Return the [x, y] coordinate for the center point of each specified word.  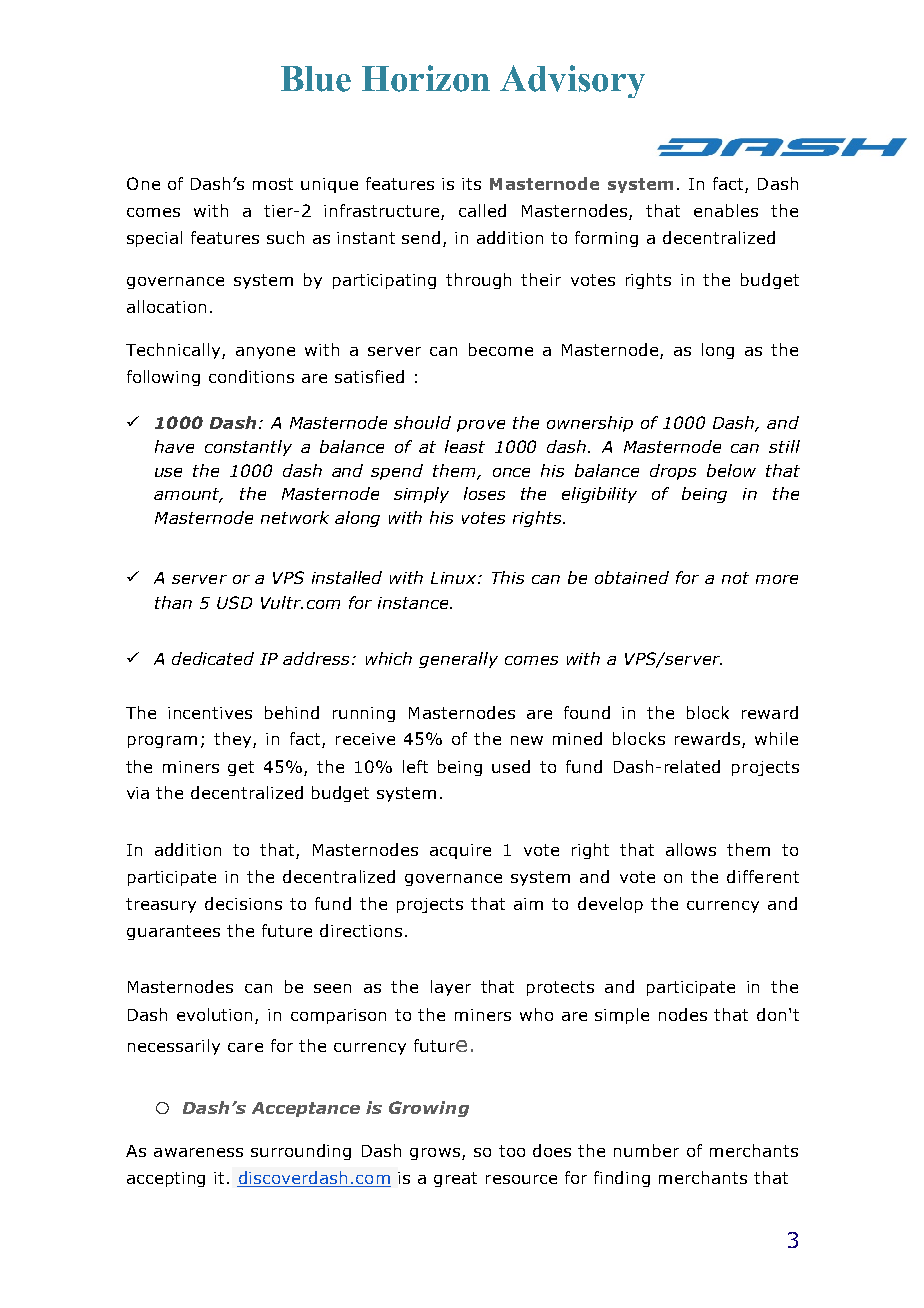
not [735, 578]
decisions [243, 903]
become [501, 349]
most [273, 184]
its [471, 184]
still [784, 446]
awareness [198, 1152]
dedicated [213, 658]
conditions [251, 376]
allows [691, 849]
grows [435, 1154]
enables [726, 210]
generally [458, 660]
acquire [460, 851]
